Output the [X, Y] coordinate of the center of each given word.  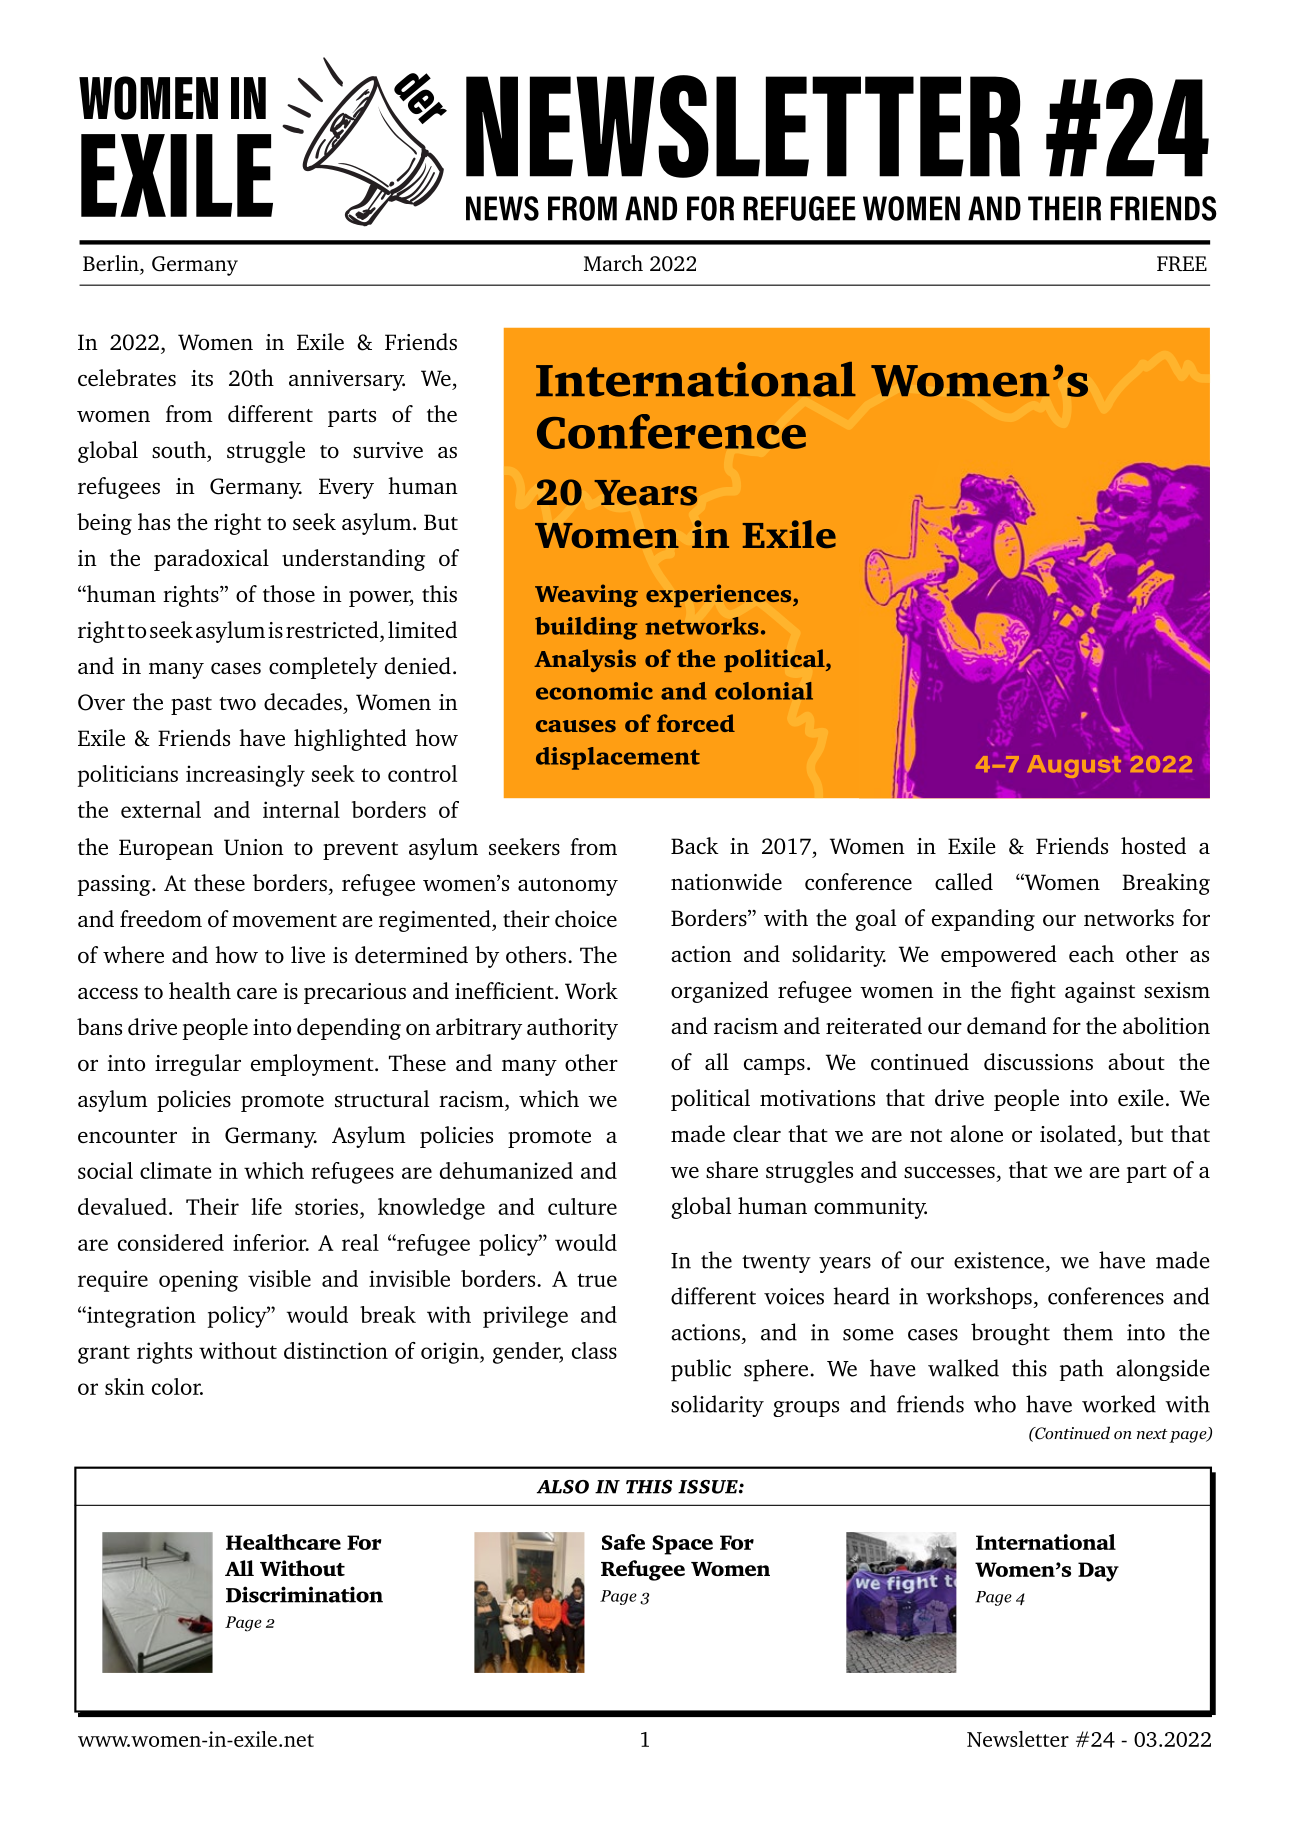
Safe [623, 1542]
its [202, 378]
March [613, 263]
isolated [1079, 1133]
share [732, 1169]
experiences [720, 595]
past [191, 706]
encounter [127, 1136]
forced [696, 723]
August [1074, 766]
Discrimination [304, 1594]
